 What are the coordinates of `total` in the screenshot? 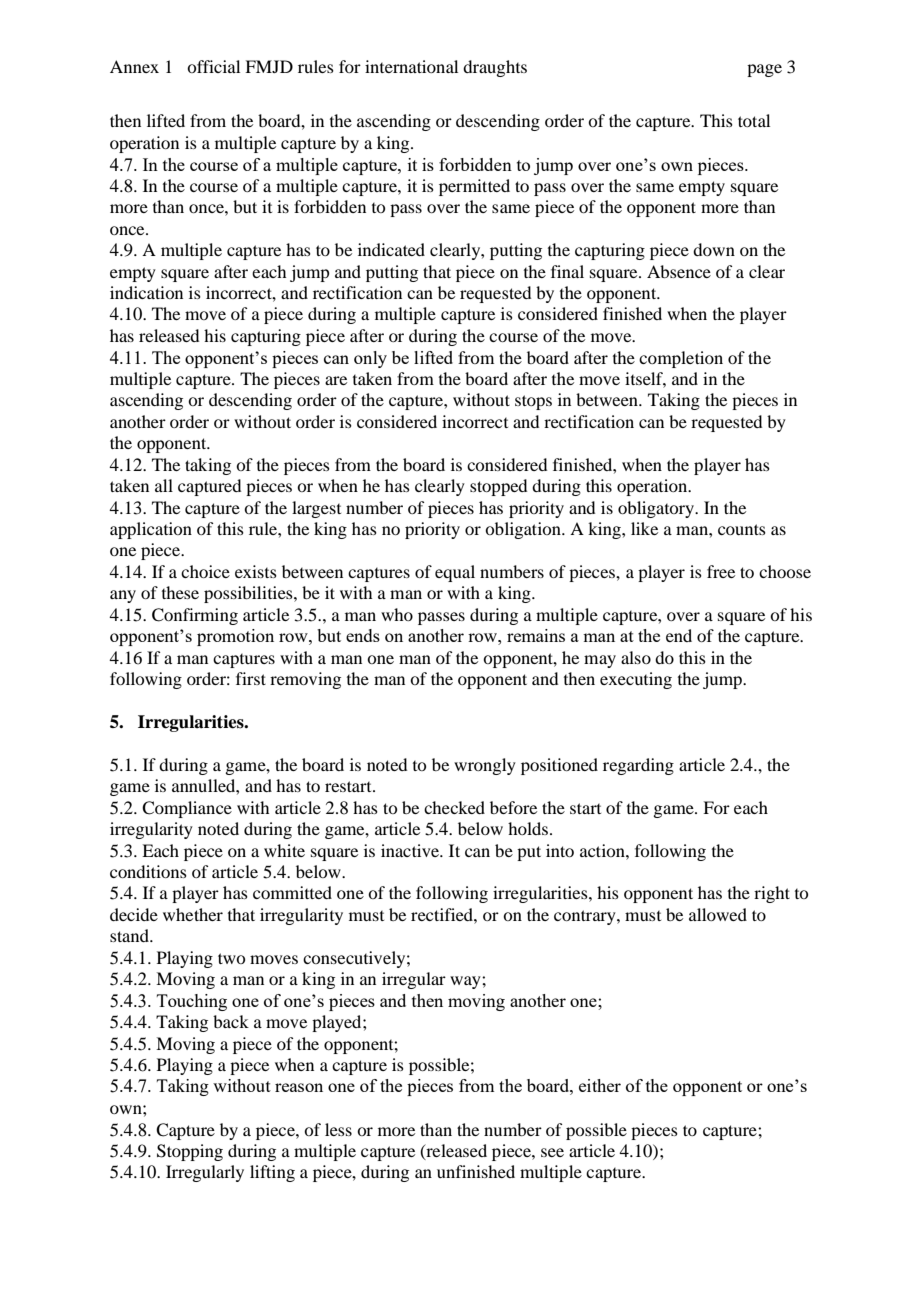 It's located at (754, 120).
